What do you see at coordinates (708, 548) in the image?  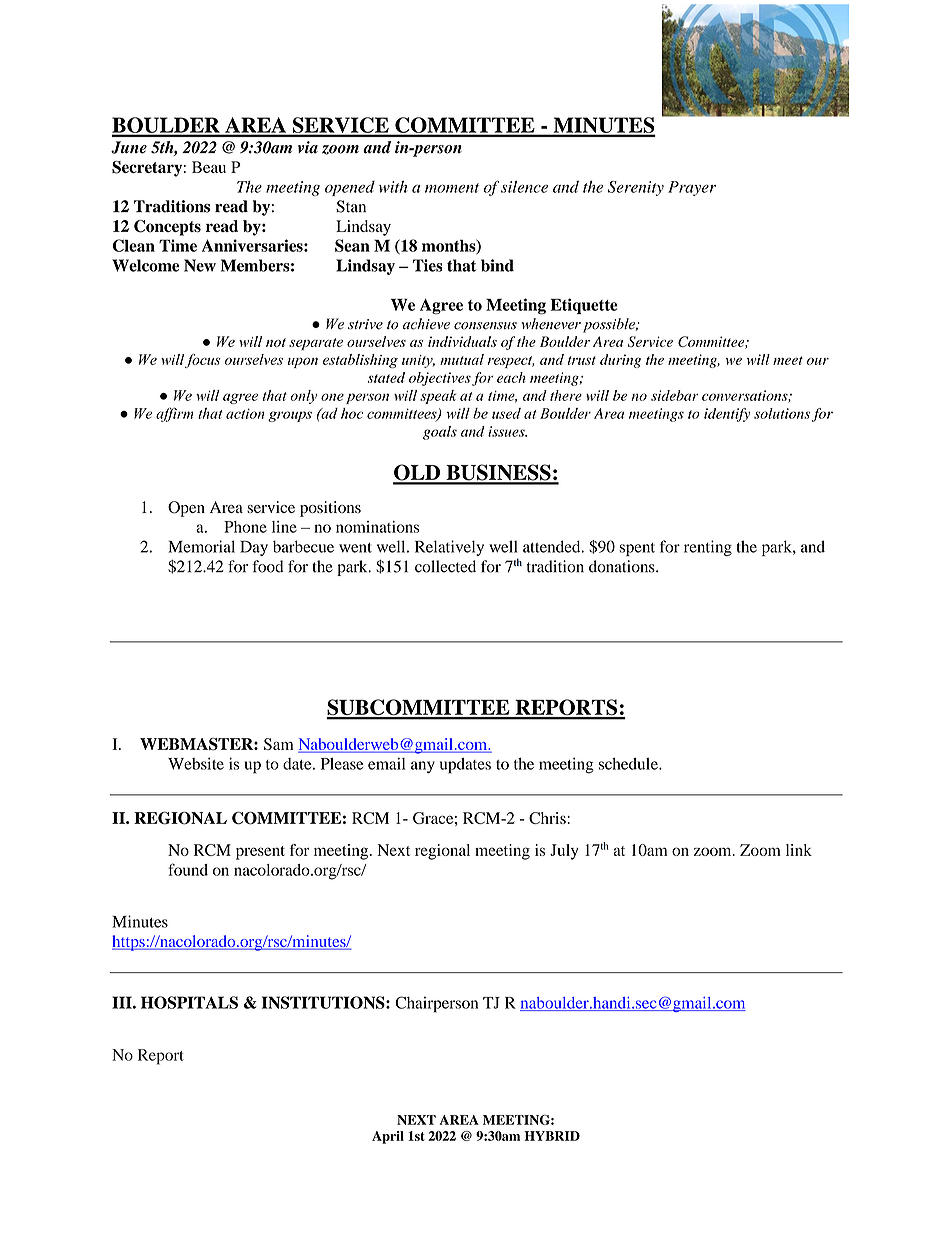 I see `renting` at bounding box center [708, 548].
